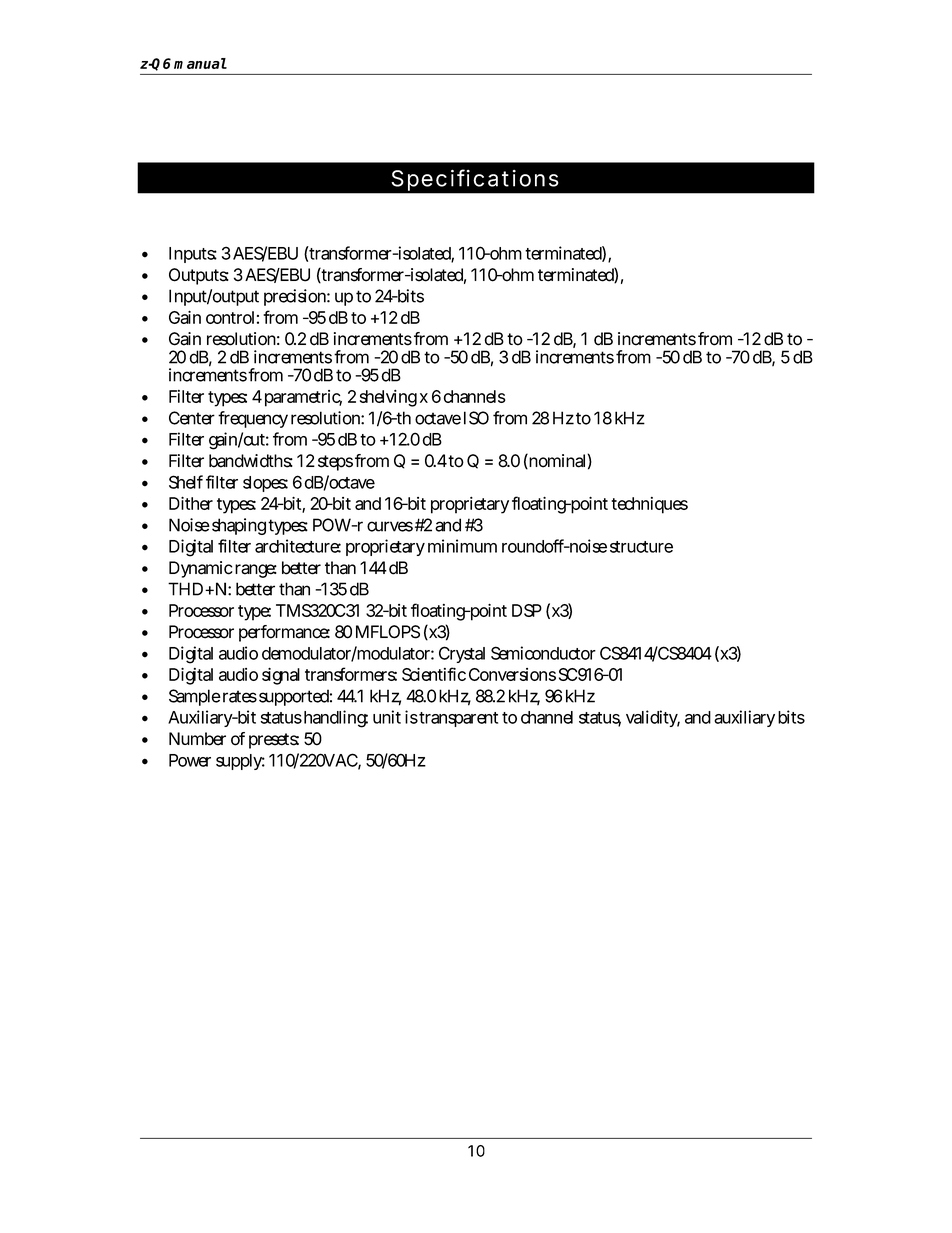  Describe the element at coordinates (253, 419) in the page. I see `frequency` at that location.
